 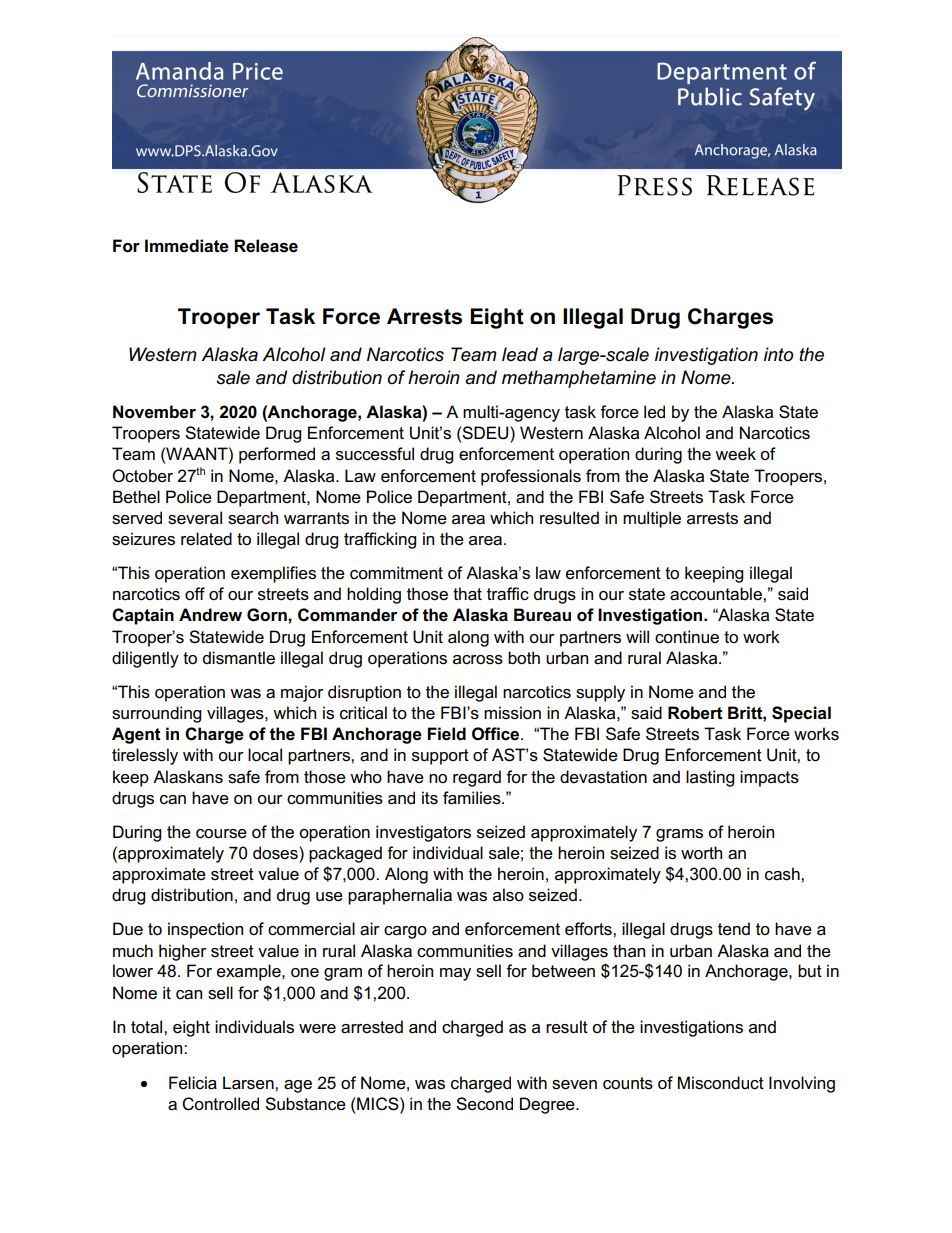 What do you see at coordinates (778, 354) in the screenshot?
I see `into` at bounding box center [778, 354].
